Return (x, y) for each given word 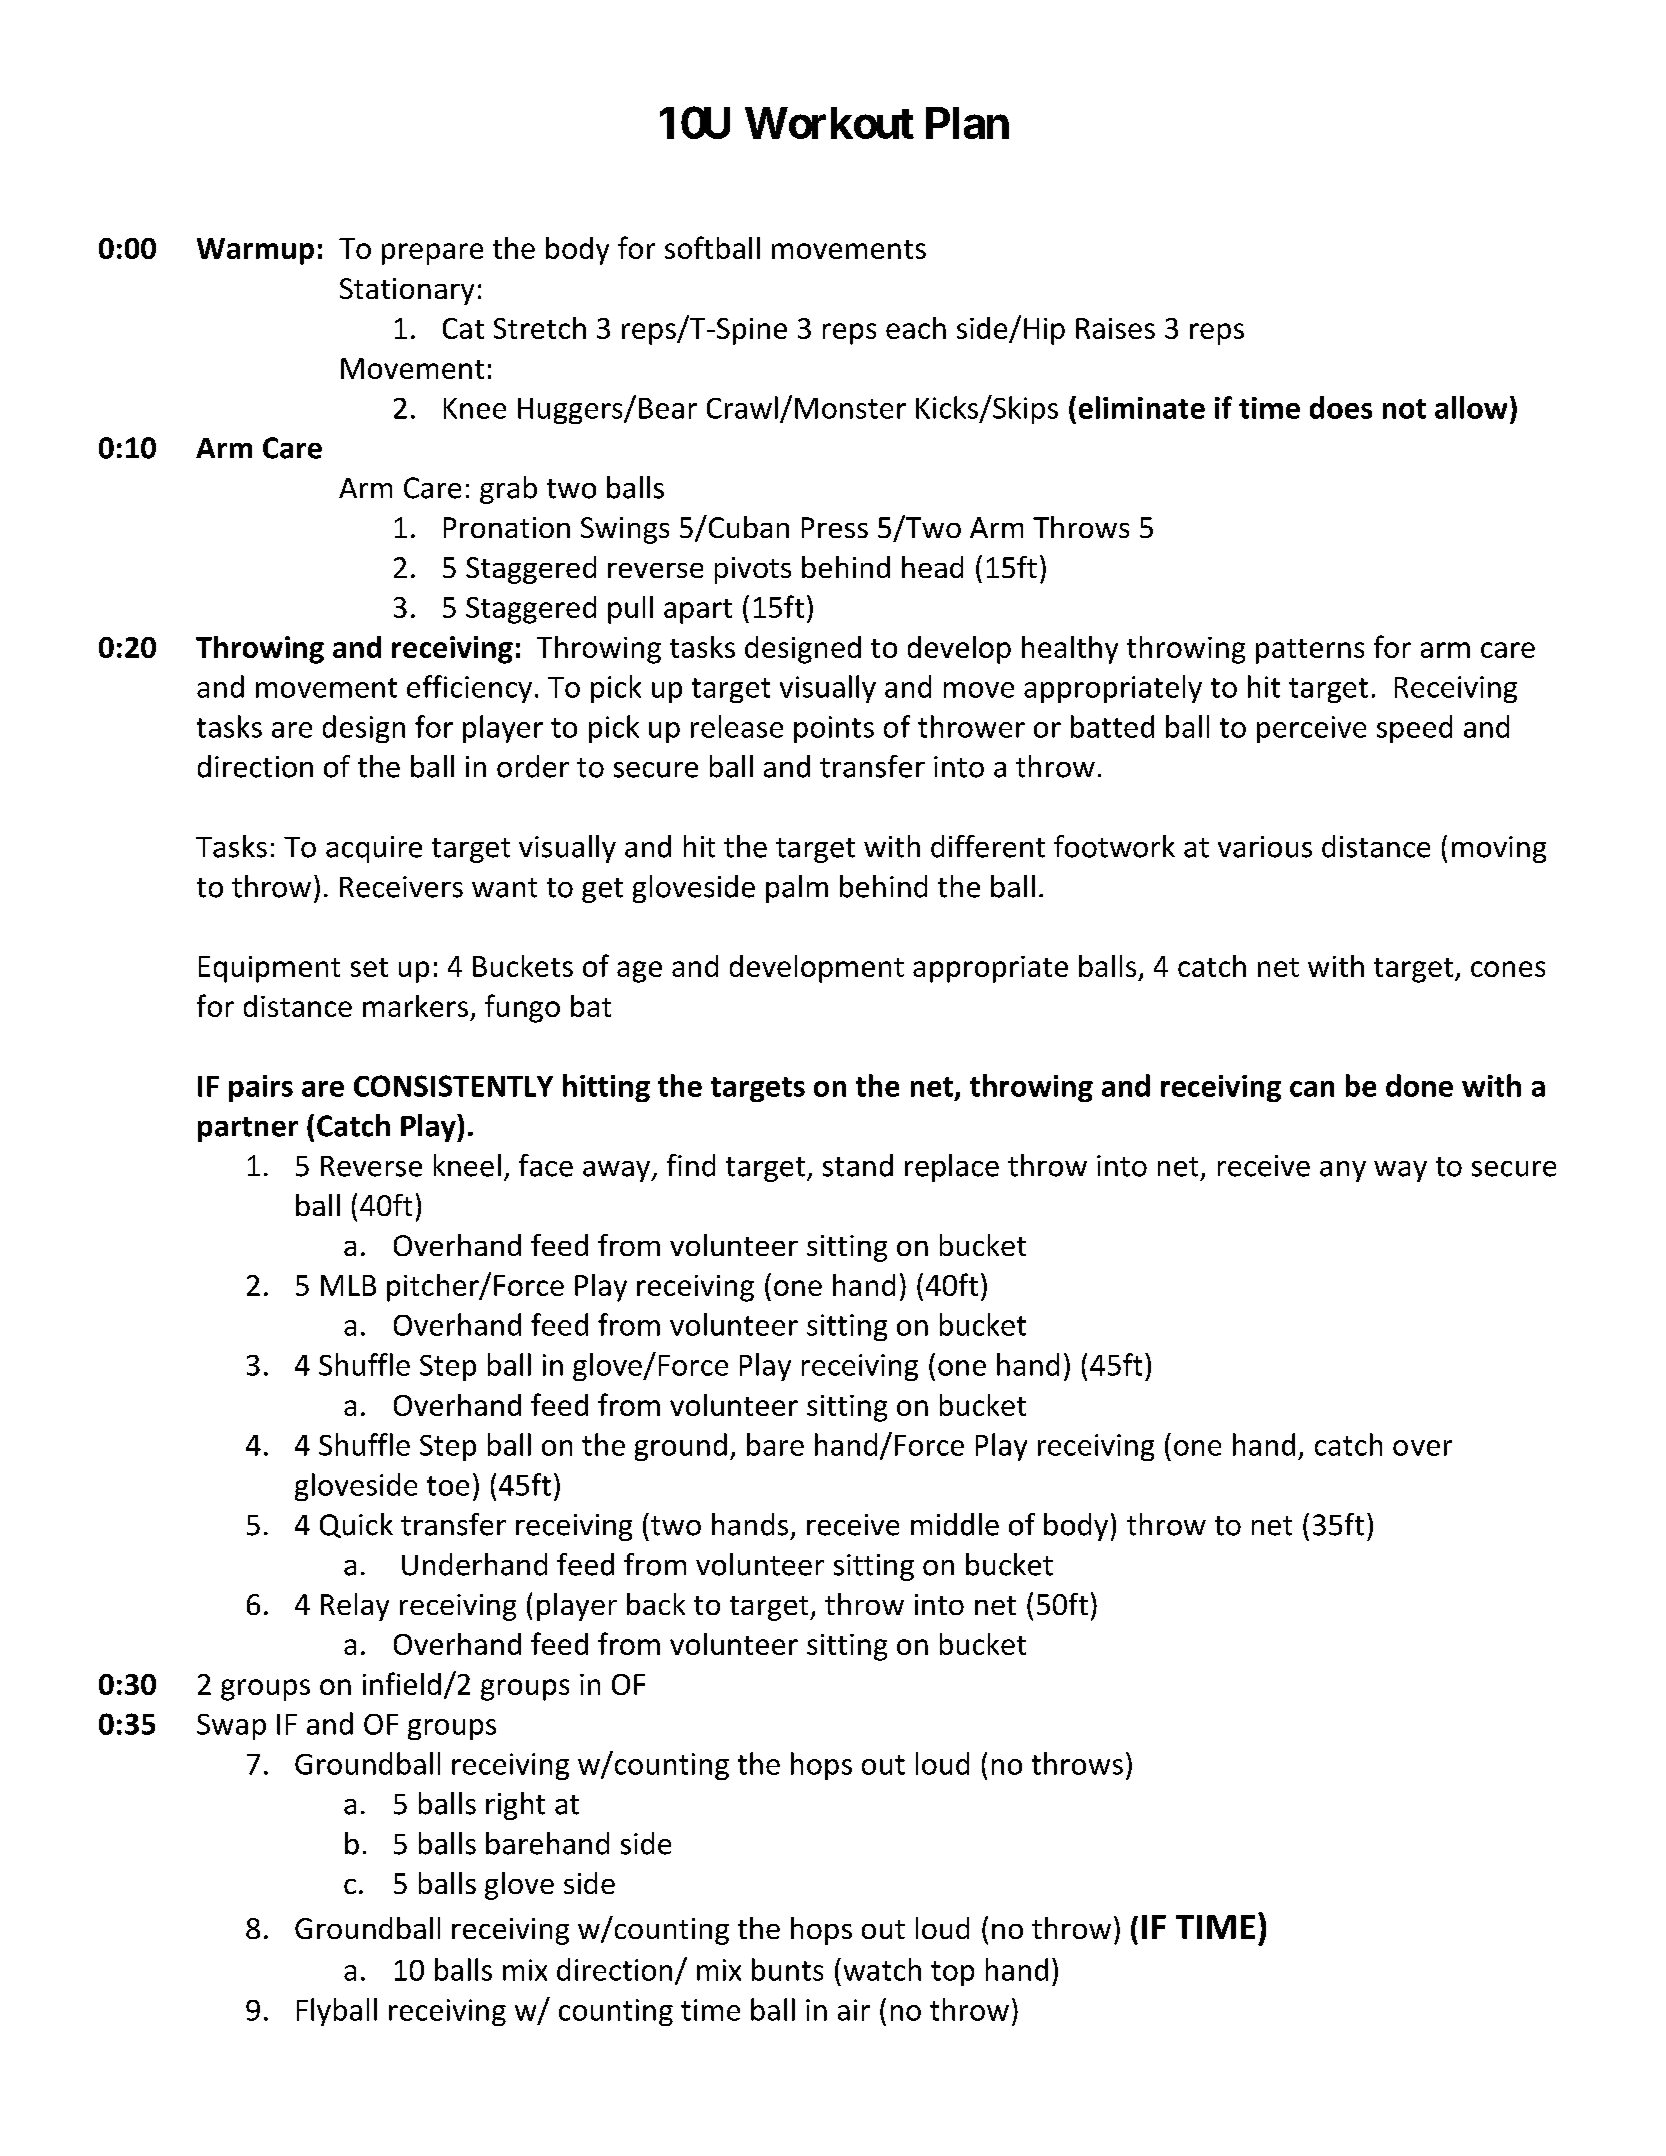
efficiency (469, 689)
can (1312, 1089)
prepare (432, 254)
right (515, 1806)
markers (415, 1006)
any (1343, 1171)
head (932, 567)
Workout (829, 123)
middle (955, 1524)
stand (858, 1165)
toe (448, 1486)
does (1341, 407)
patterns (1310, 651)
